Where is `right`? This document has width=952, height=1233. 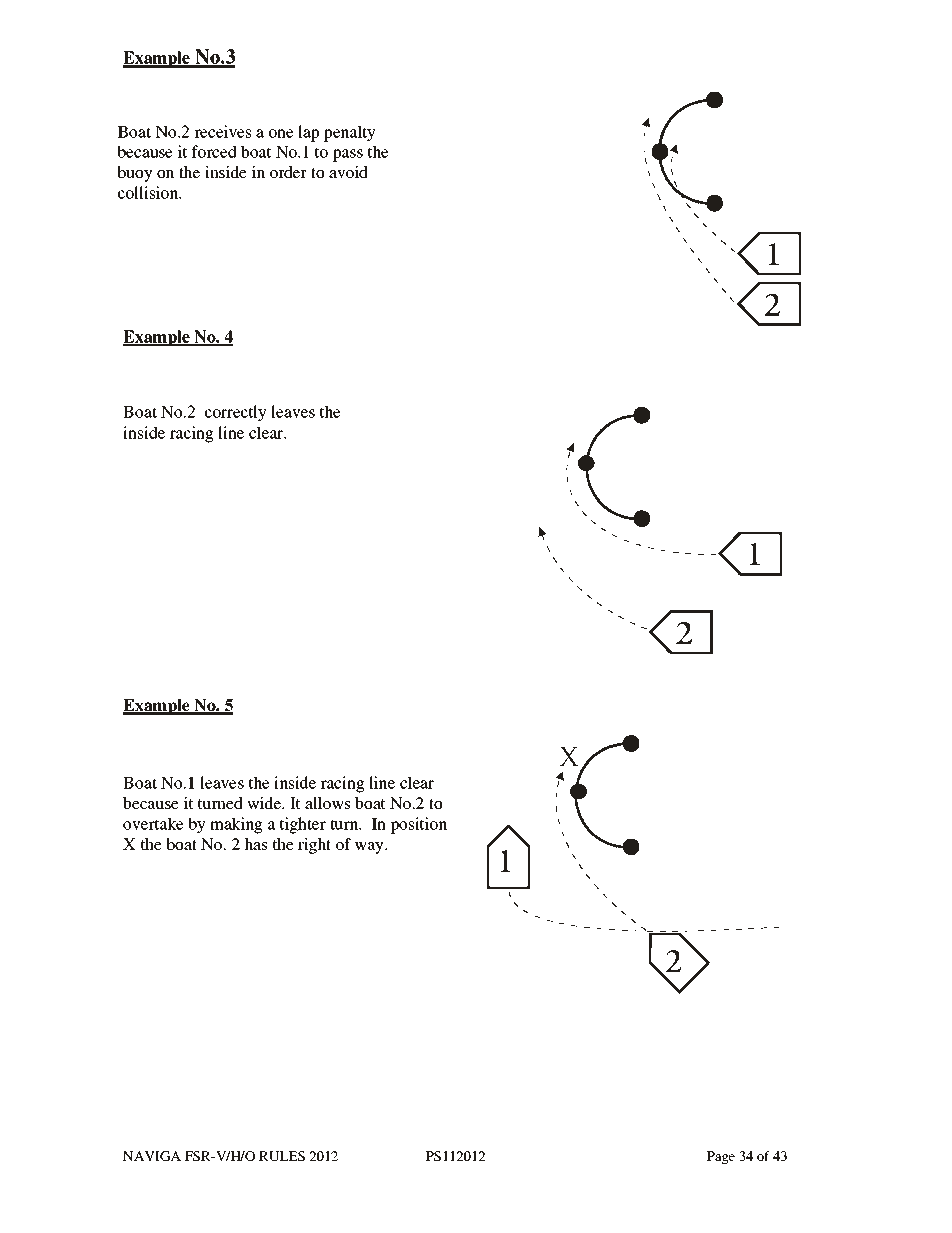 right is located at coordinates (314, 846).
